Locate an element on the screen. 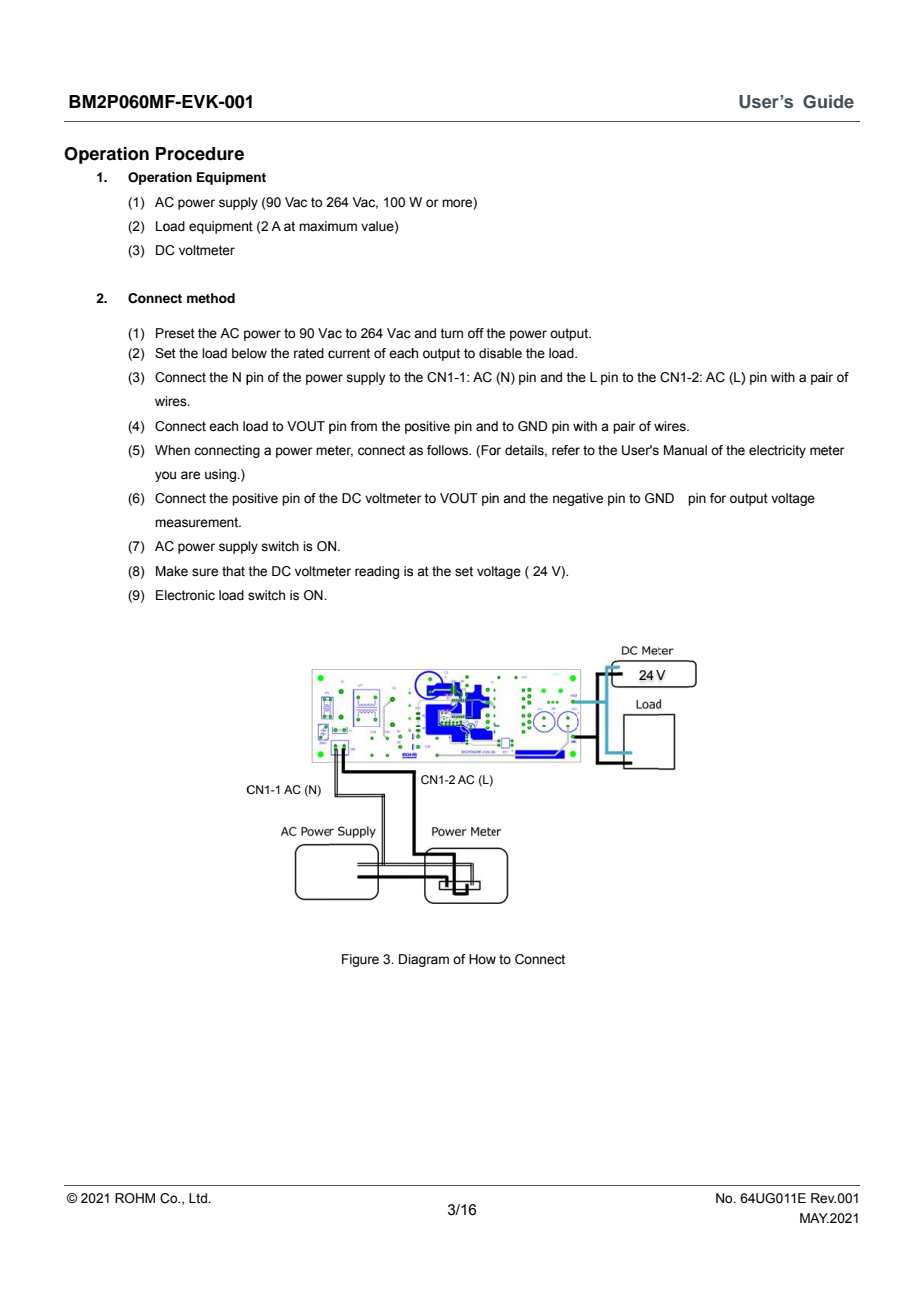  off is located at coordinates (476, 333).
